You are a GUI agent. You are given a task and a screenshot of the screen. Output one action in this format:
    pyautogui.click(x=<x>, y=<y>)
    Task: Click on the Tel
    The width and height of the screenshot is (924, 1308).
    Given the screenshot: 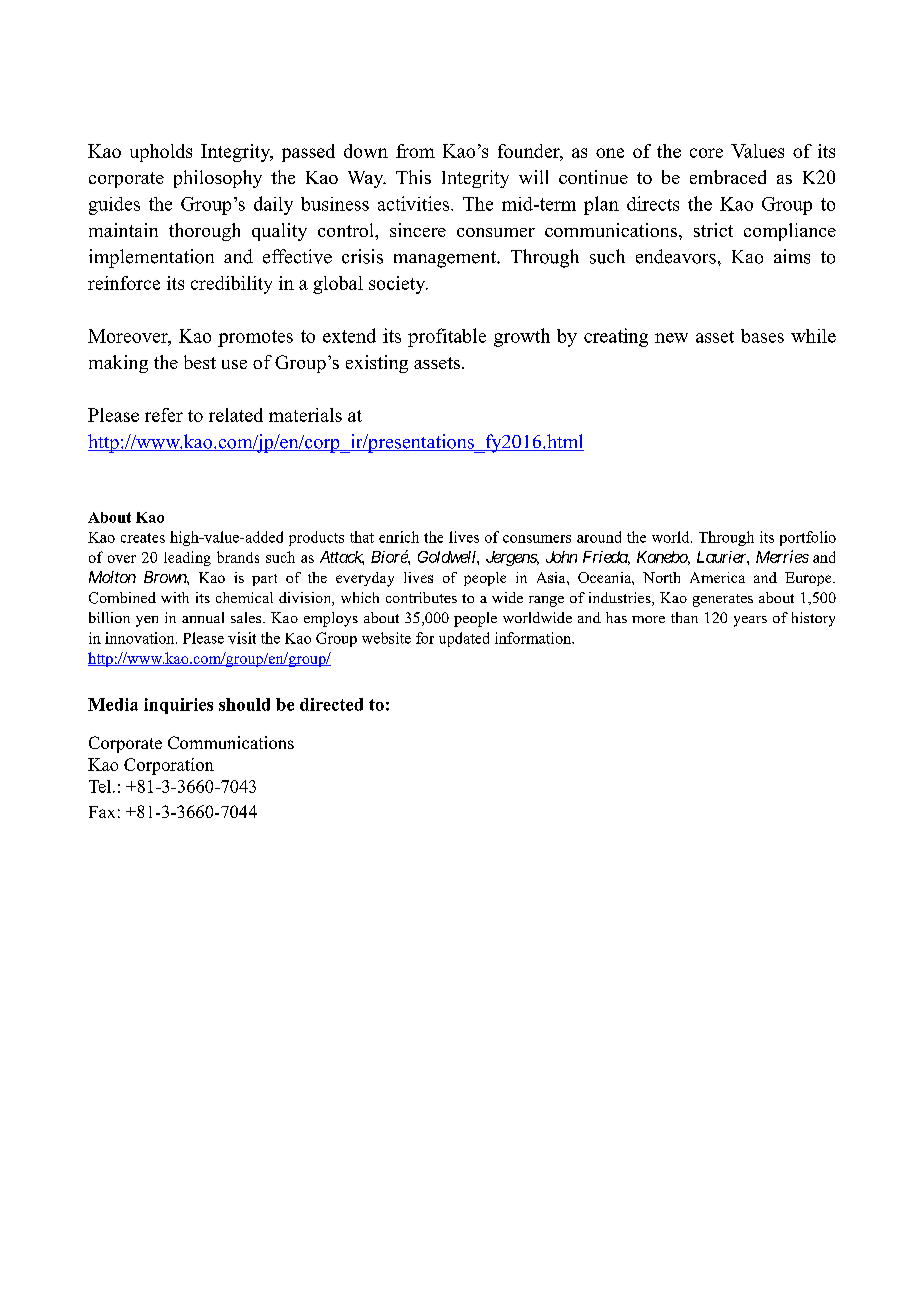 What is the action you would take?
    pyautogui.click(x=101, y=786)
